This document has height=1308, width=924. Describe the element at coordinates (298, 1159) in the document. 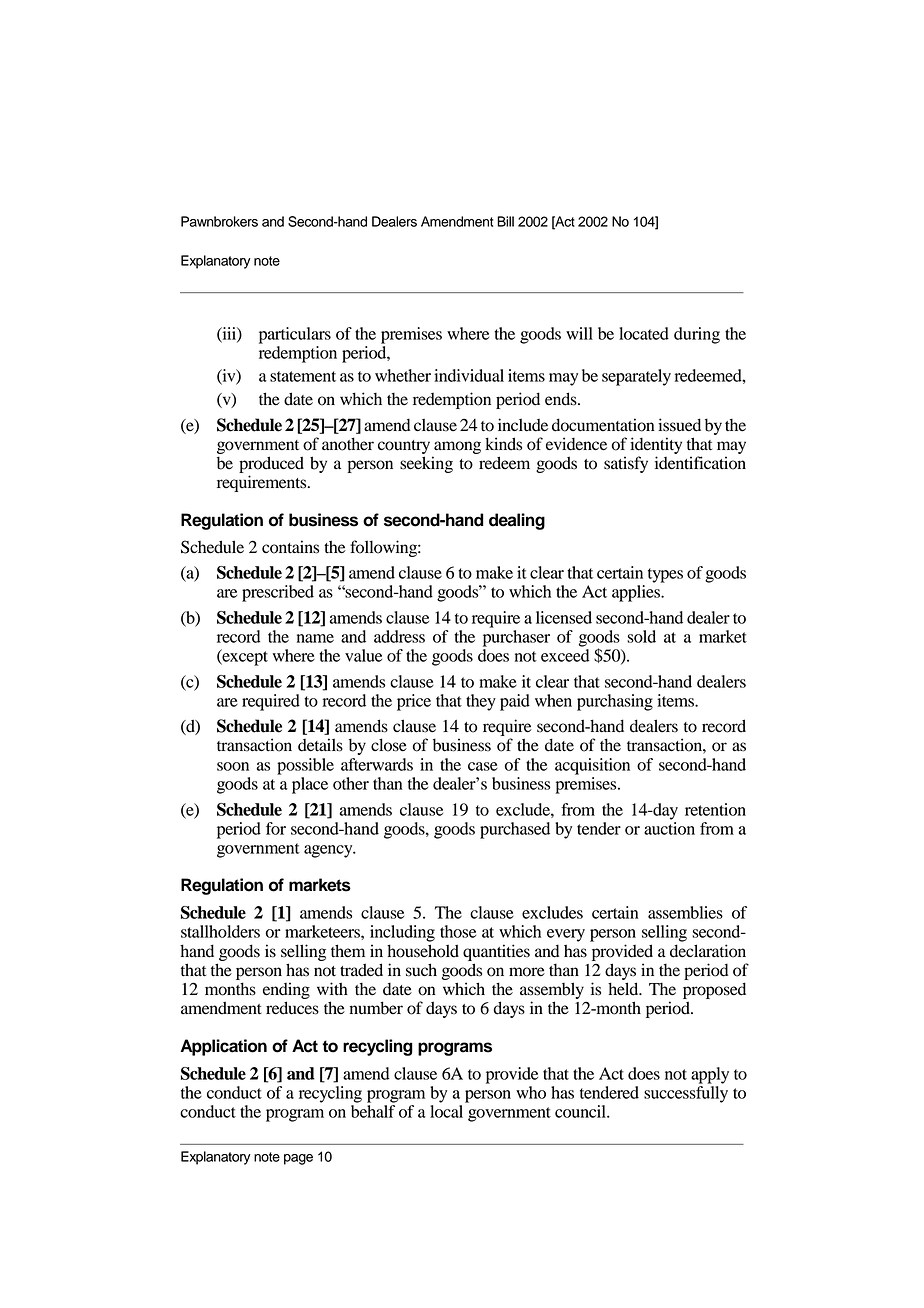

I see `page` at that location.
